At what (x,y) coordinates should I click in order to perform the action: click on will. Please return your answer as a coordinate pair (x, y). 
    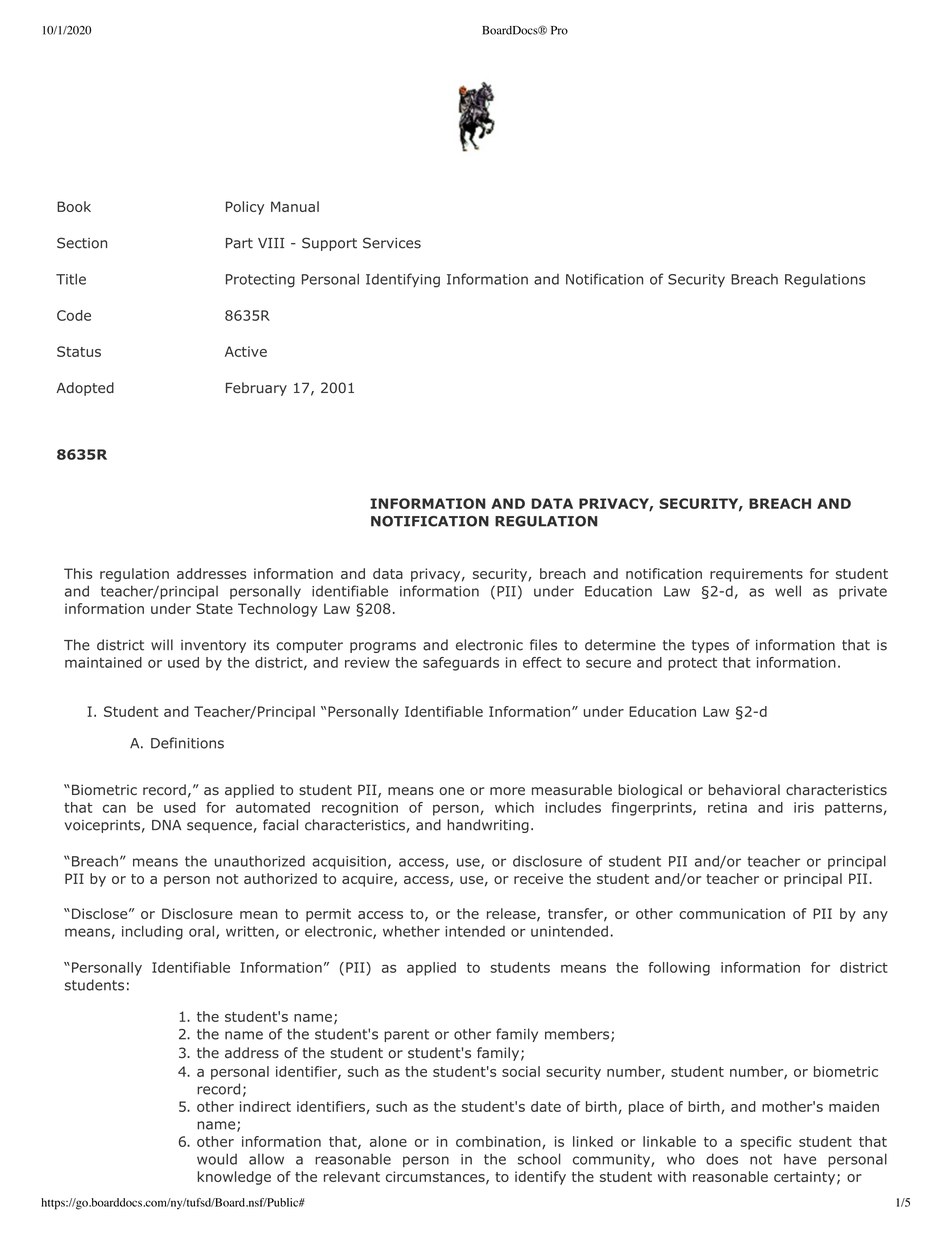
    Looking at the image, I should click on (162, 644).
